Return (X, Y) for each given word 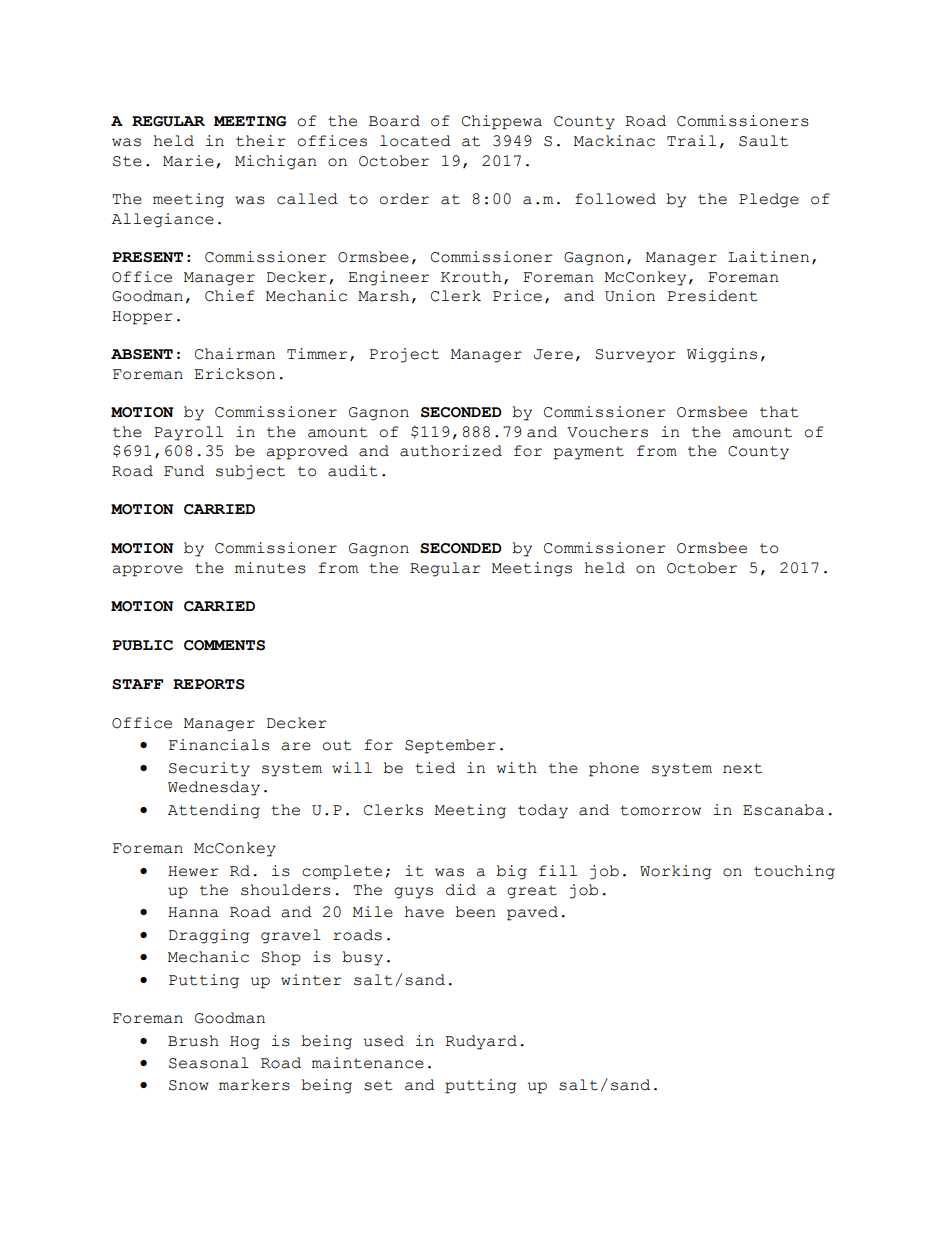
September (450, 746)
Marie (188, 161)
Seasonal (209, 1063)
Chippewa (502, 122)
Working (675, 872)
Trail (691, 141)
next (742, 768)
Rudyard (481, 1042)
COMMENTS (224, 645)
